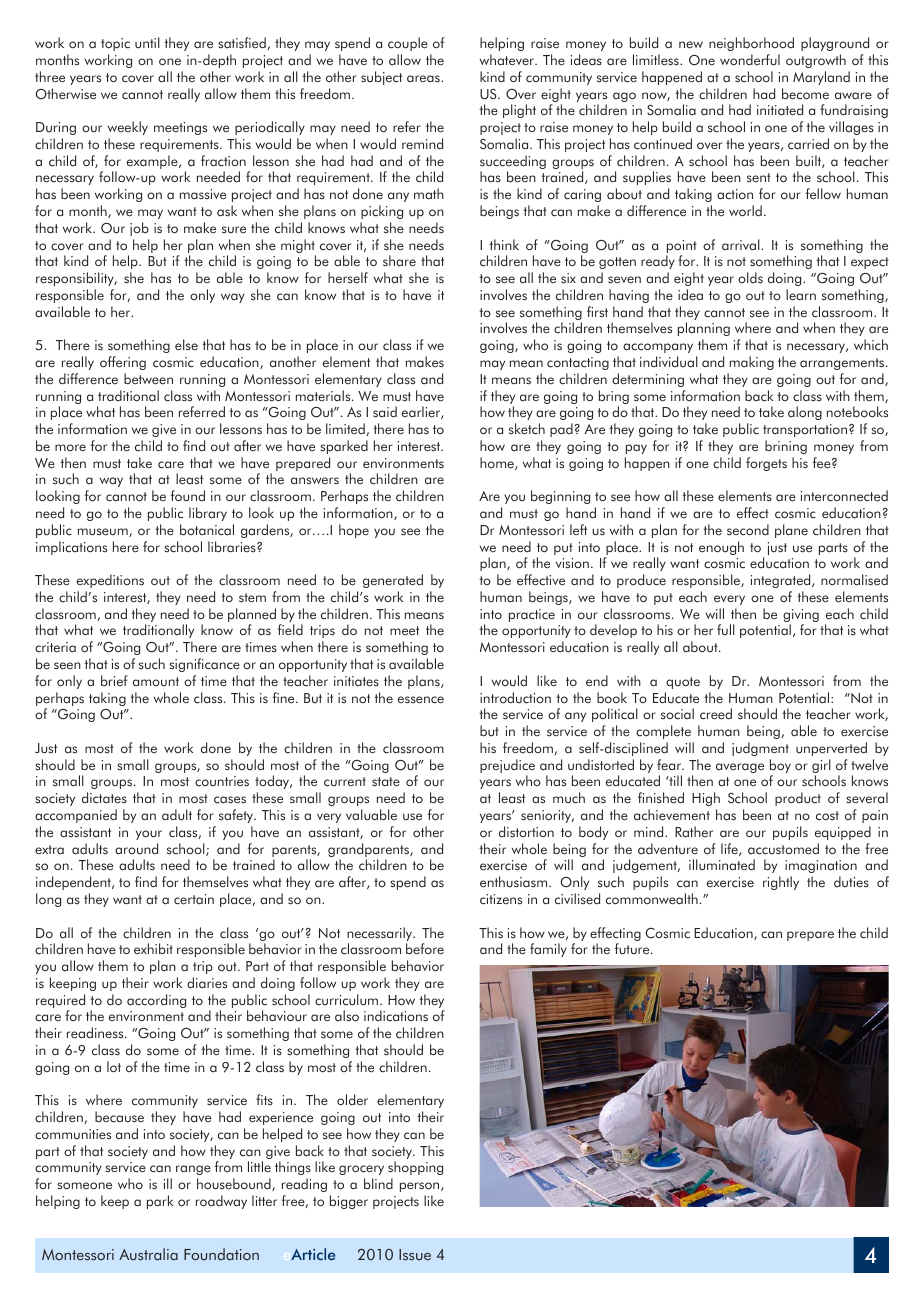 This document has width=924, height=1308. What do you see at coordinates (783, 849) in the document?
I see `accustomed` at bounding box center [783, 849].
